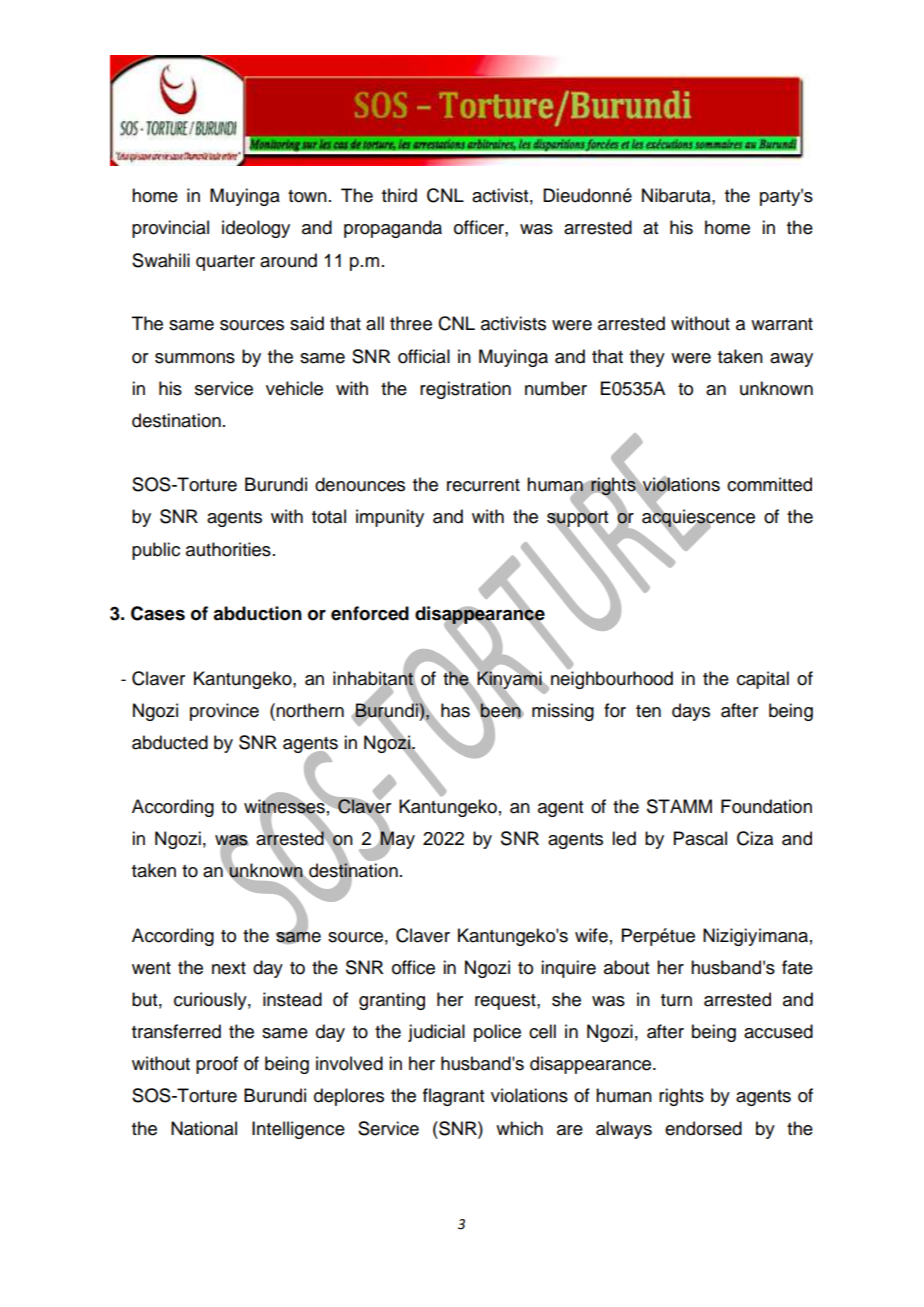  I want to click on away, so click(791, 360).
